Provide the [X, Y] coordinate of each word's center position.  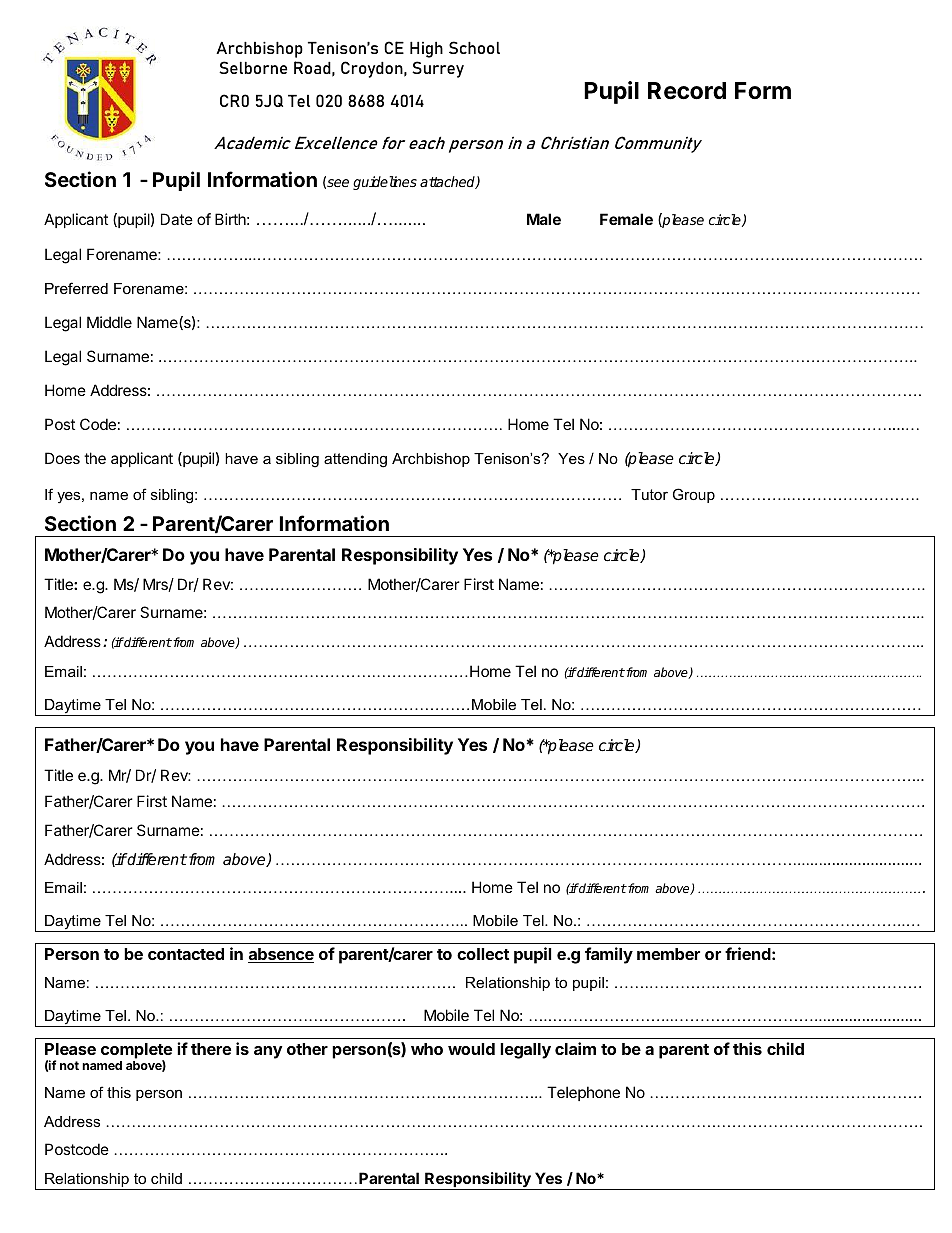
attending [355, 460]
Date [177, 219]
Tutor [649, 494]
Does [62, 458]
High [426, 50]
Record [687, 91]
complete [136, 1052]
